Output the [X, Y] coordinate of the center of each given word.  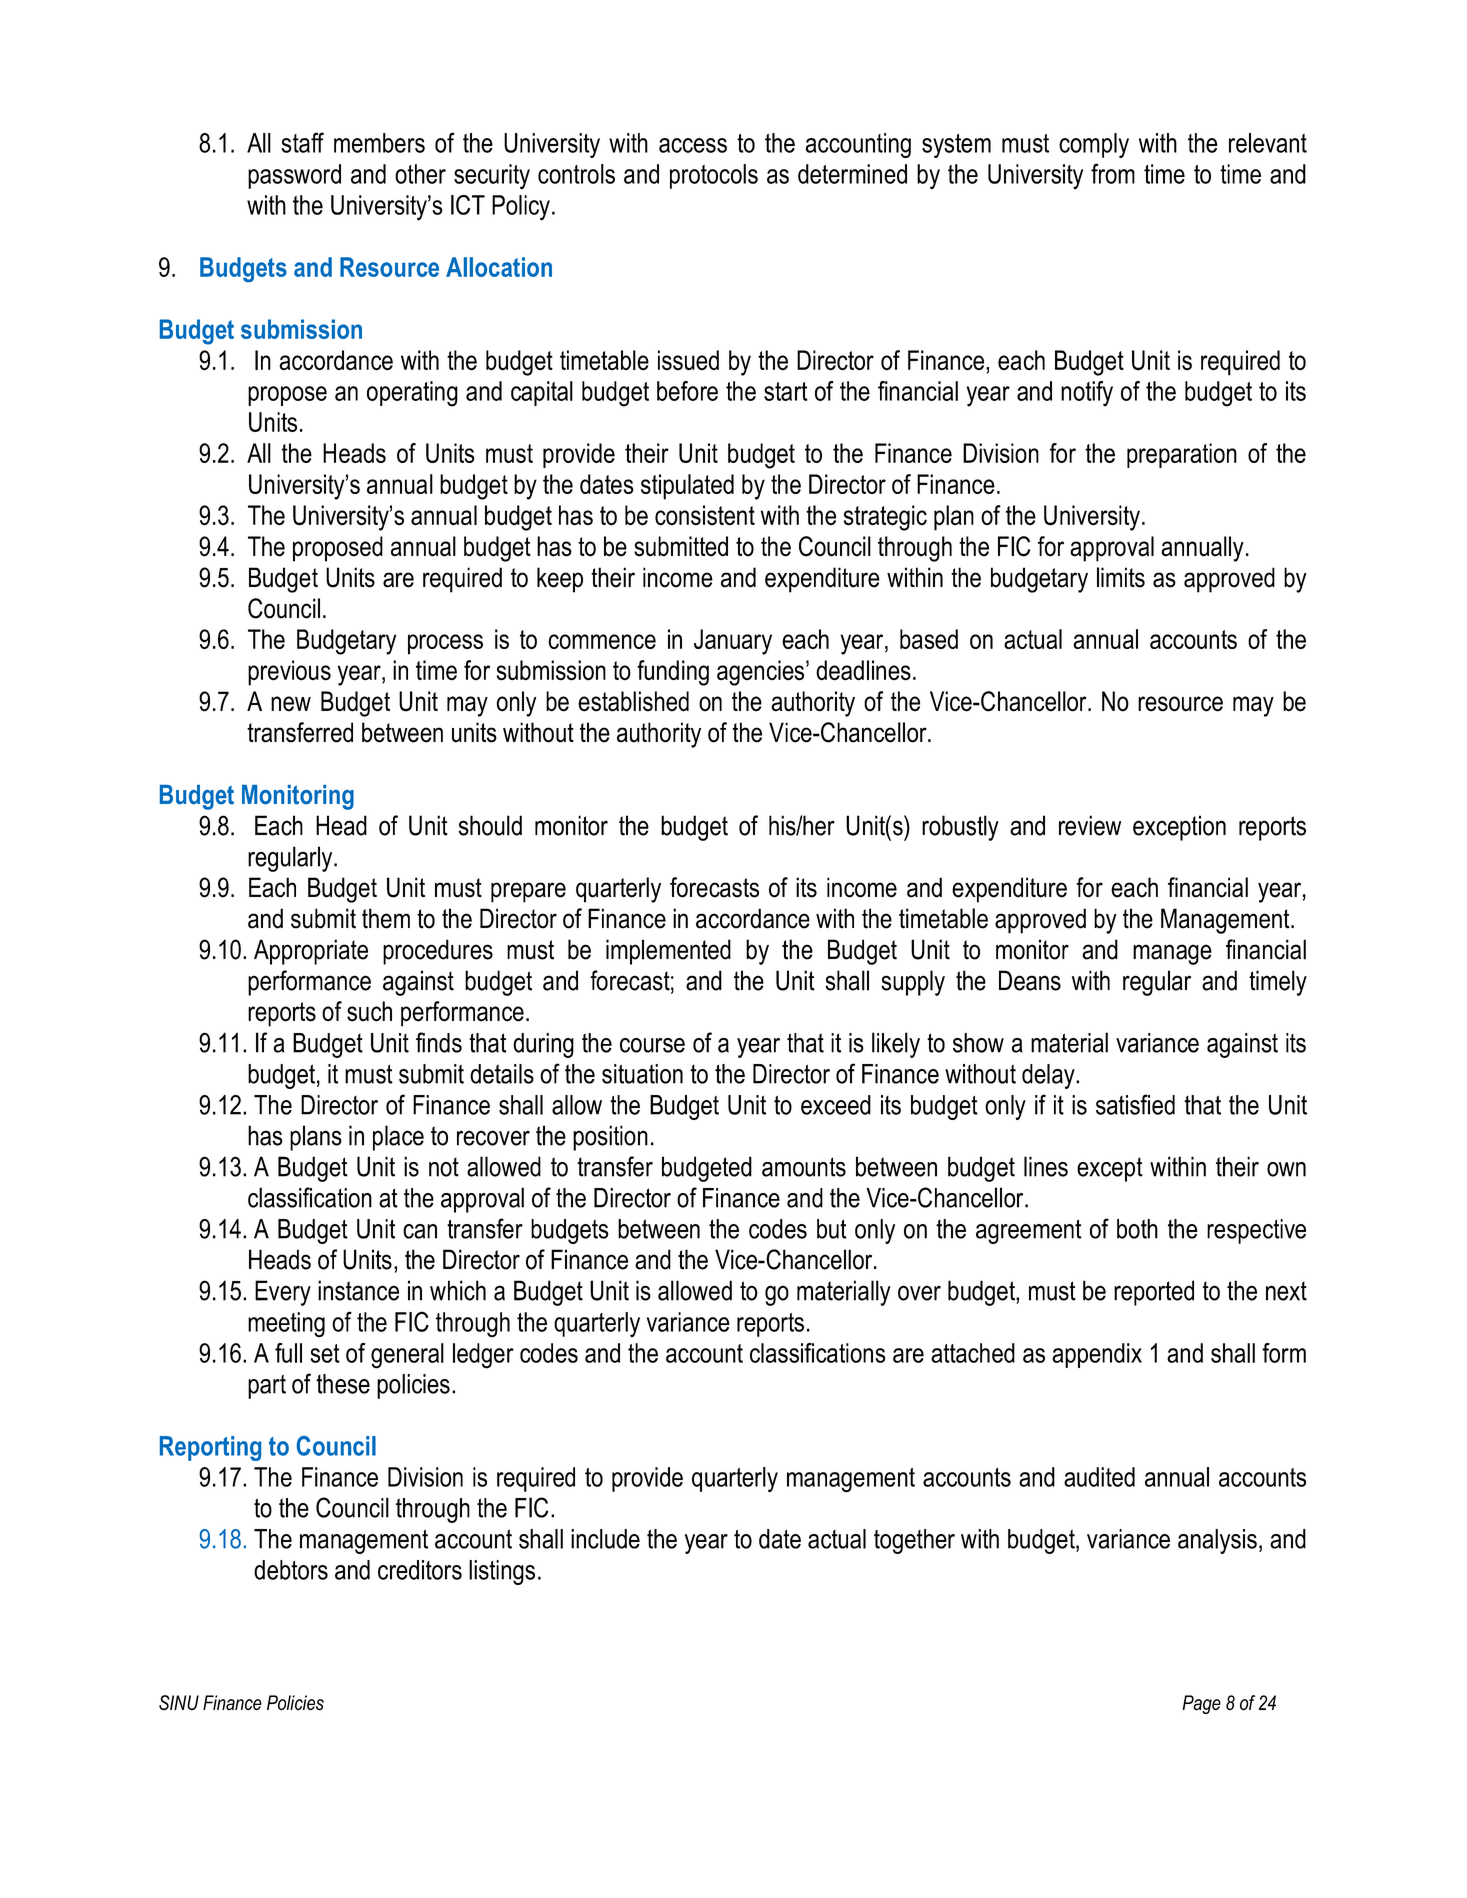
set [325, 1353]
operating [412, 394]
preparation [1182, 455]
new [291, 704]
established [633, 701]
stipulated [687, 487]
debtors [291, 1570]
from [1113, 173]
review [1090, 825]
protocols [714, 176]
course [652, 1045]
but [831, 1229]
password [294, 176]
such [369, 1011]
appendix [1097, 1355]
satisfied [1135, 1104]
